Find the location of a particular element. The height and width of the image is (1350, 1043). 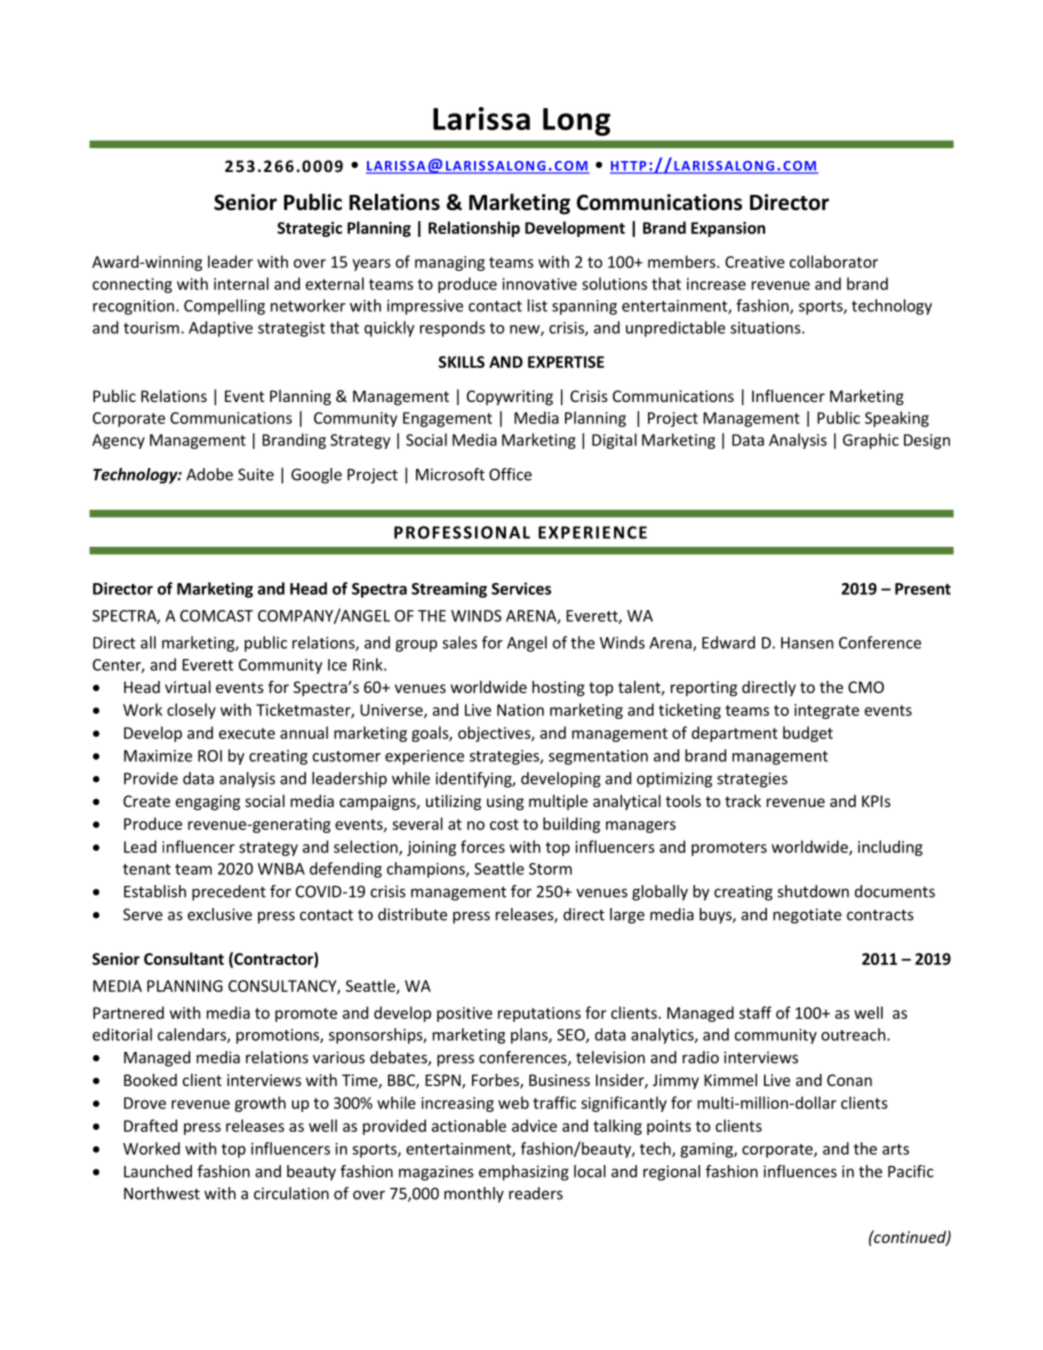

Launched is located at coordinates (158, 1171).
